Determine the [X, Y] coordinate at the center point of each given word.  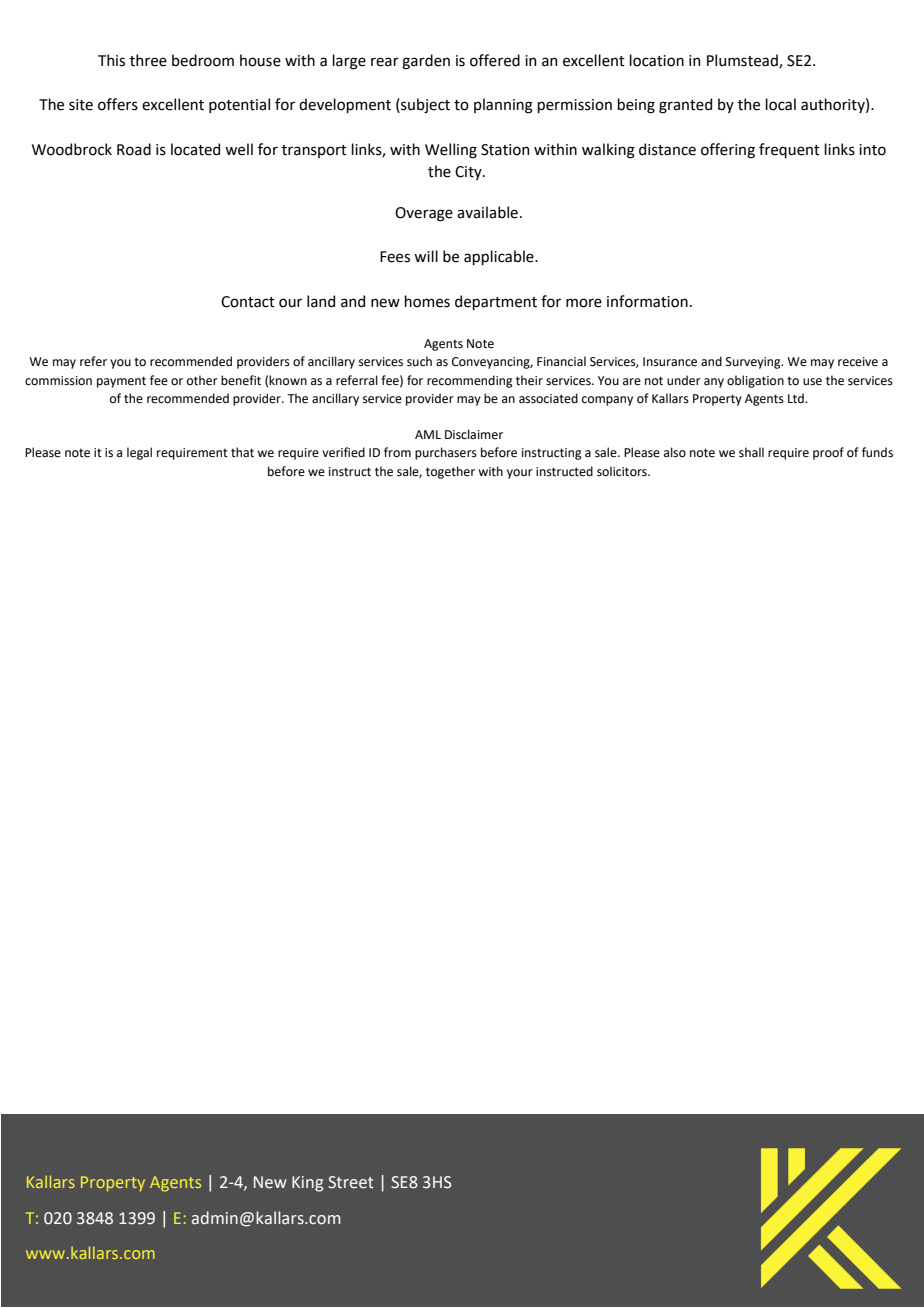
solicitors [623, 471]
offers [118, 104]
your [520, 474]
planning [503, 106]
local [780, 104]
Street [351, 1182]
